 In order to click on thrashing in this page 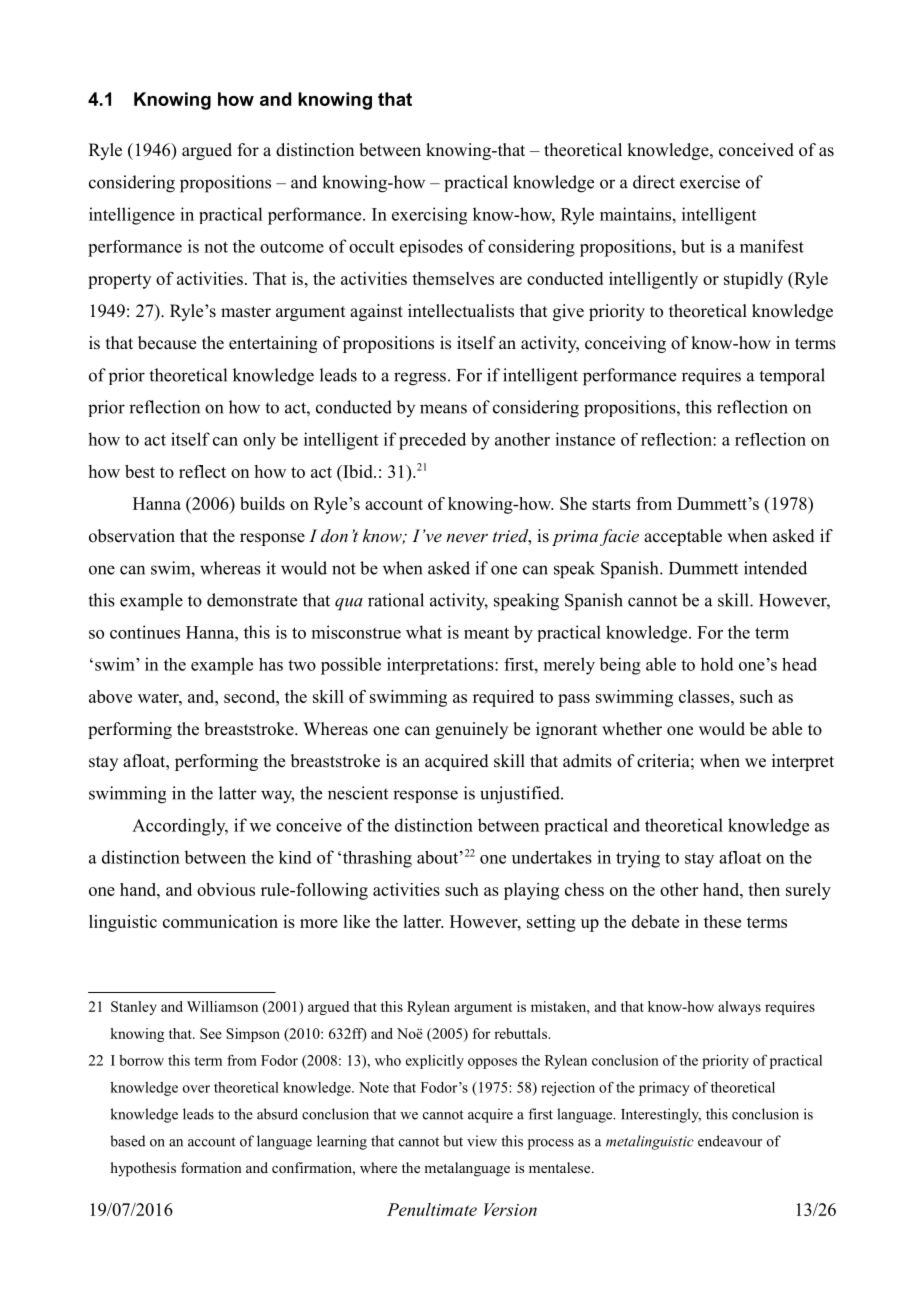, I will do `click(377, 859)`.
